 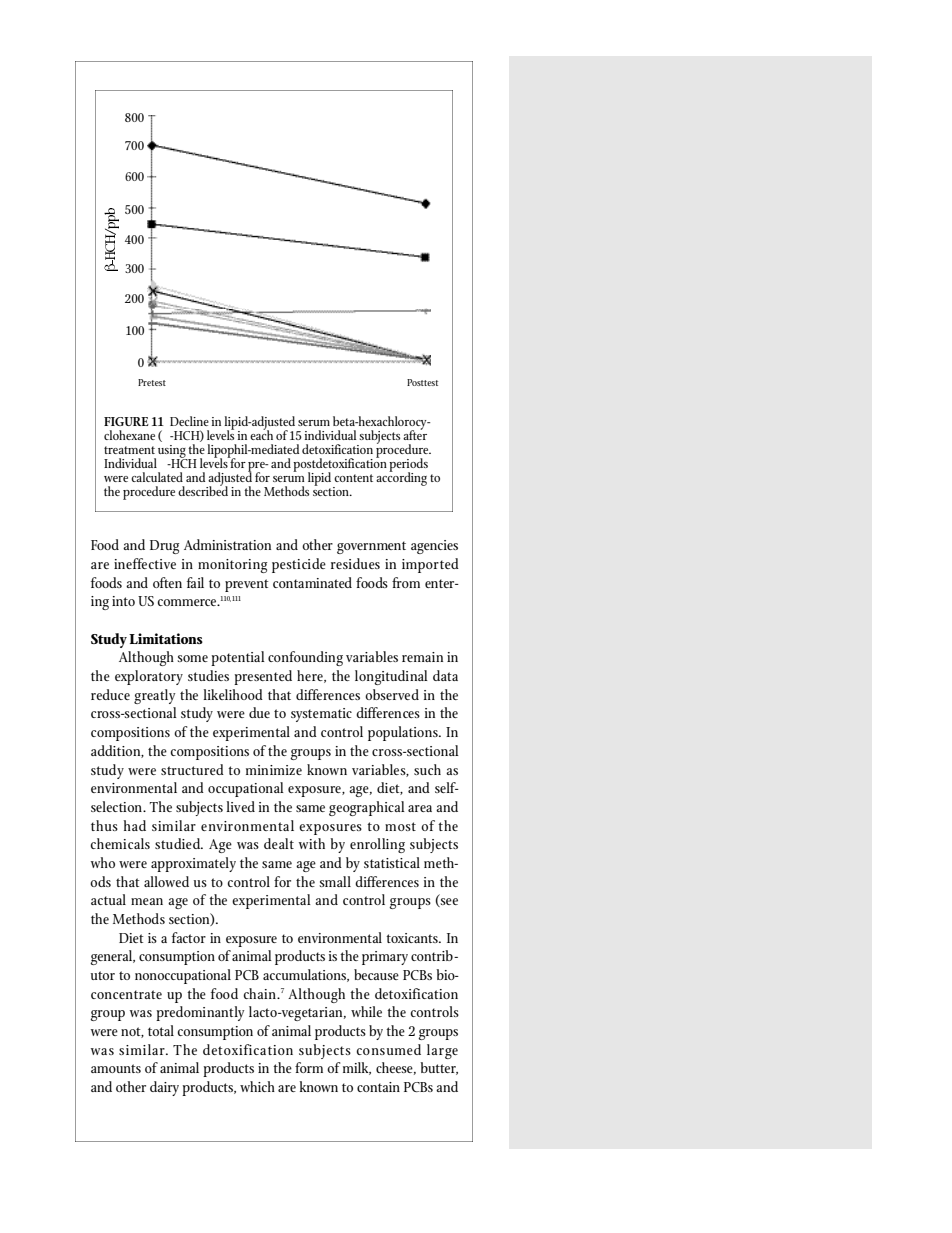 I want to click on treatment, so click(x=129, y=450).
